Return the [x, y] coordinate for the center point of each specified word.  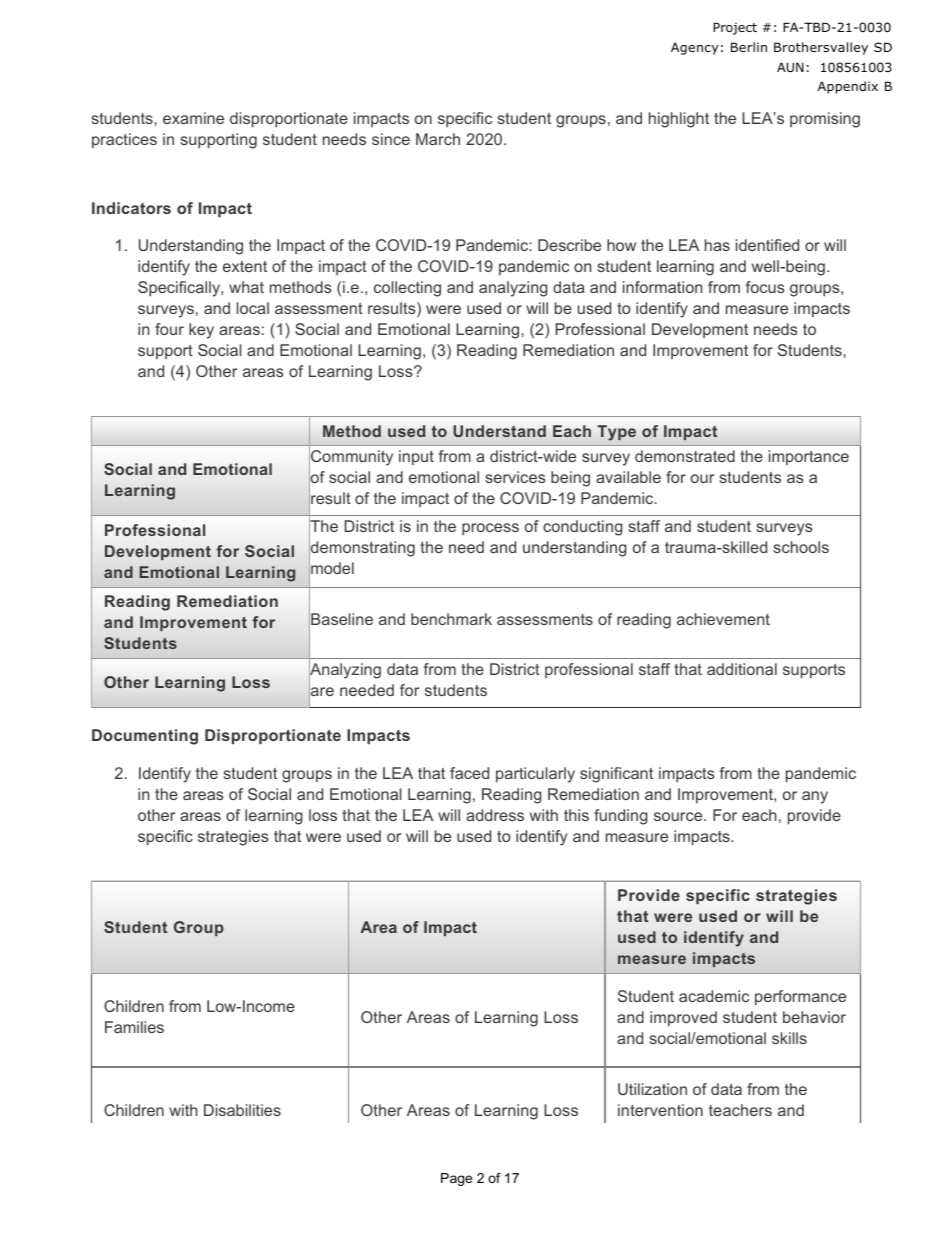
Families [134, 1027]
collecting [407, 289]
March [438, 139]
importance [809, 457]
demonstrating [362, 549]
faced [469, 773]
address [495, 815]
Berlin [749, 47]
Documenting [145, 737]
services [516, 477]
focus [765, 287]
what [246, 287]
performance [800, 997]
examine [193, 118]
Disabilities [242, 1110]
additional [742, 669]
